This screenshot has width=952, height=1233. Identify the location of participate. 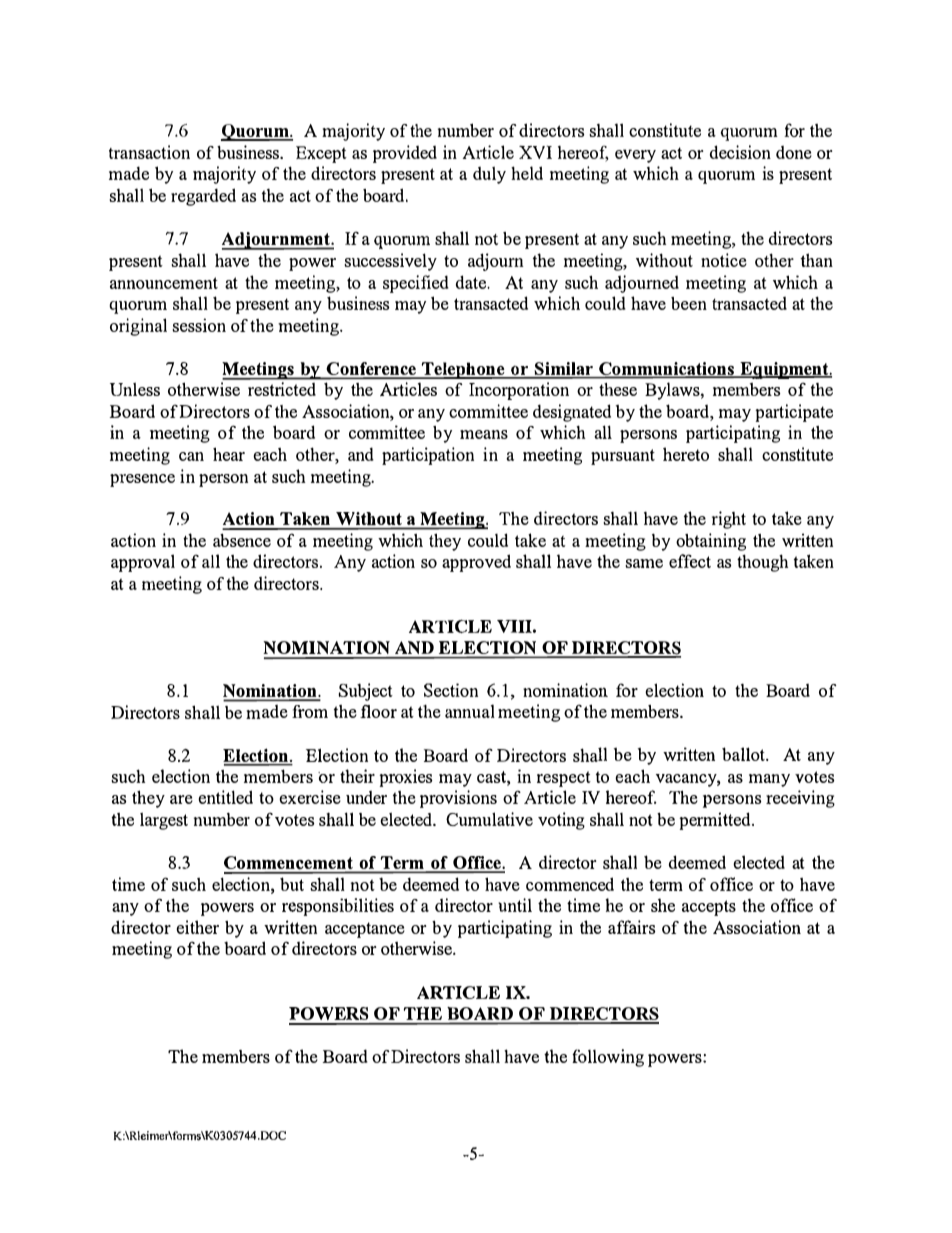
(794, 413).
